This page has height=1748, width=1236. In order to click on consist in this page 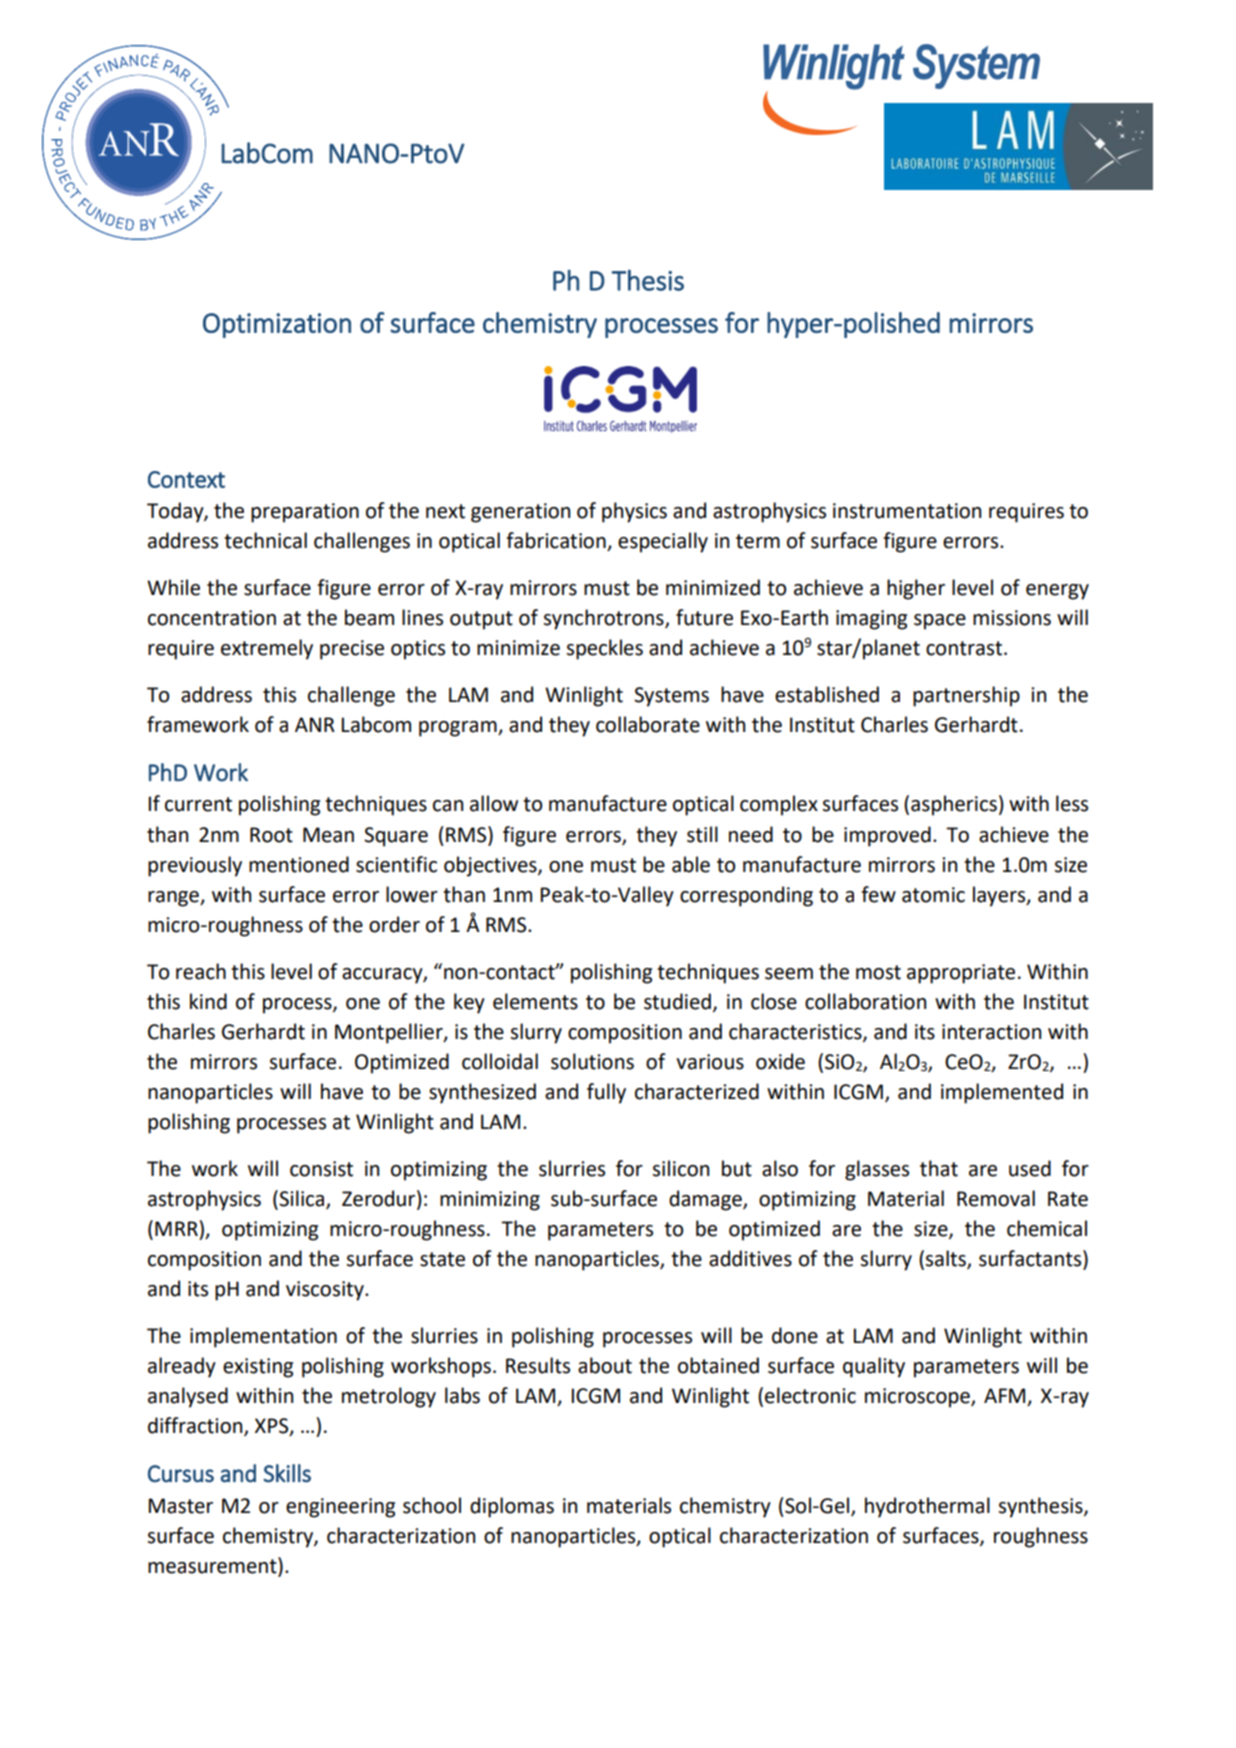, I will do `click(321, 1169)`.
